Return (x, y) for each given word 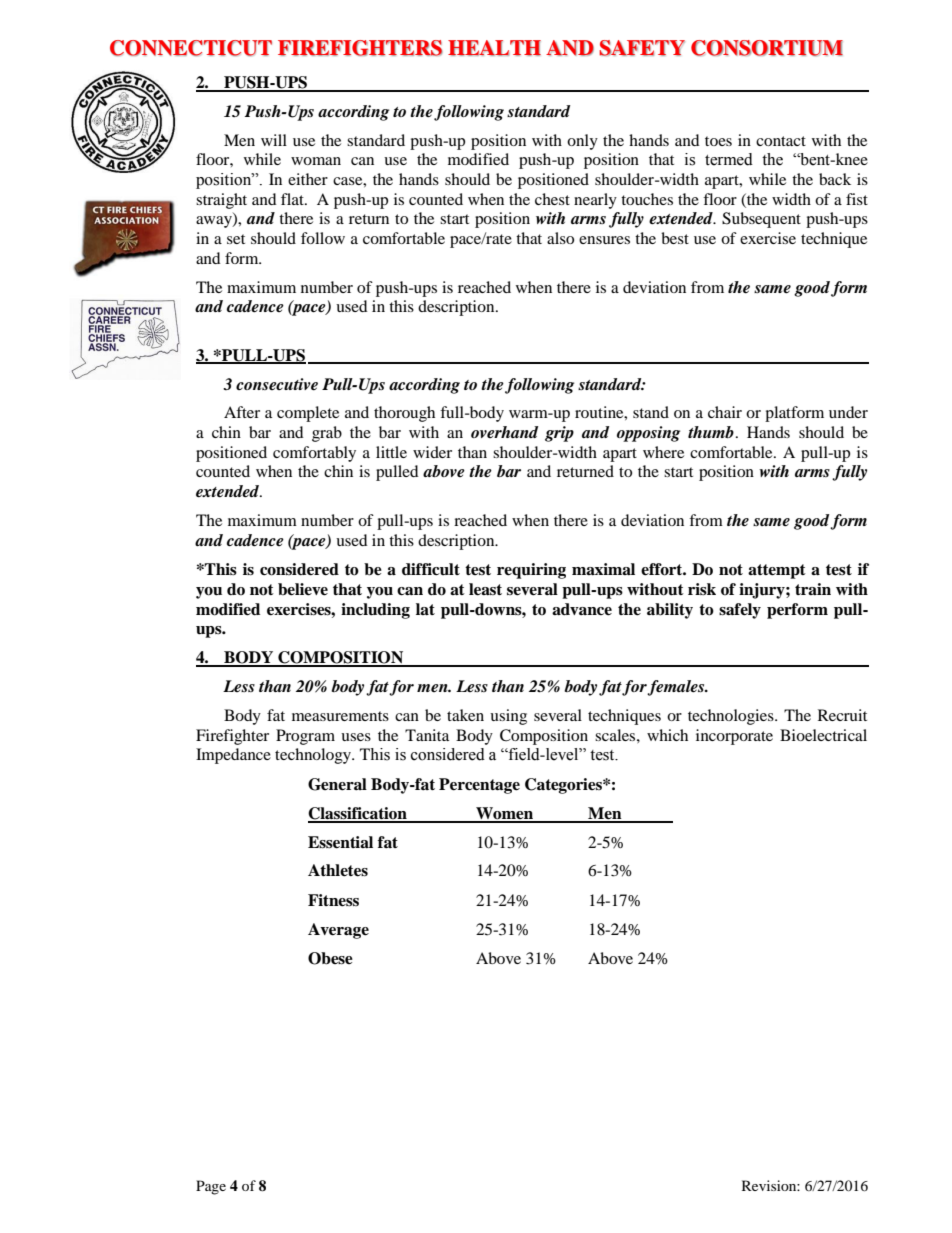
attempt (777, 571)
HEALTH (494, 48)
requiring (531, 571)
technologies (732, 717)
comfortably (314, 454)
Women (505, 814)
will (274, 140)
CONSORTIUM (767, 48)
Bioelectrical (823, 735)
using (508, 717)
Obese (330, 958)
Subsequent (761, 220)
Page (211, 1187)
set (236, 239)
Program (305, 737)
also (560, 238)
